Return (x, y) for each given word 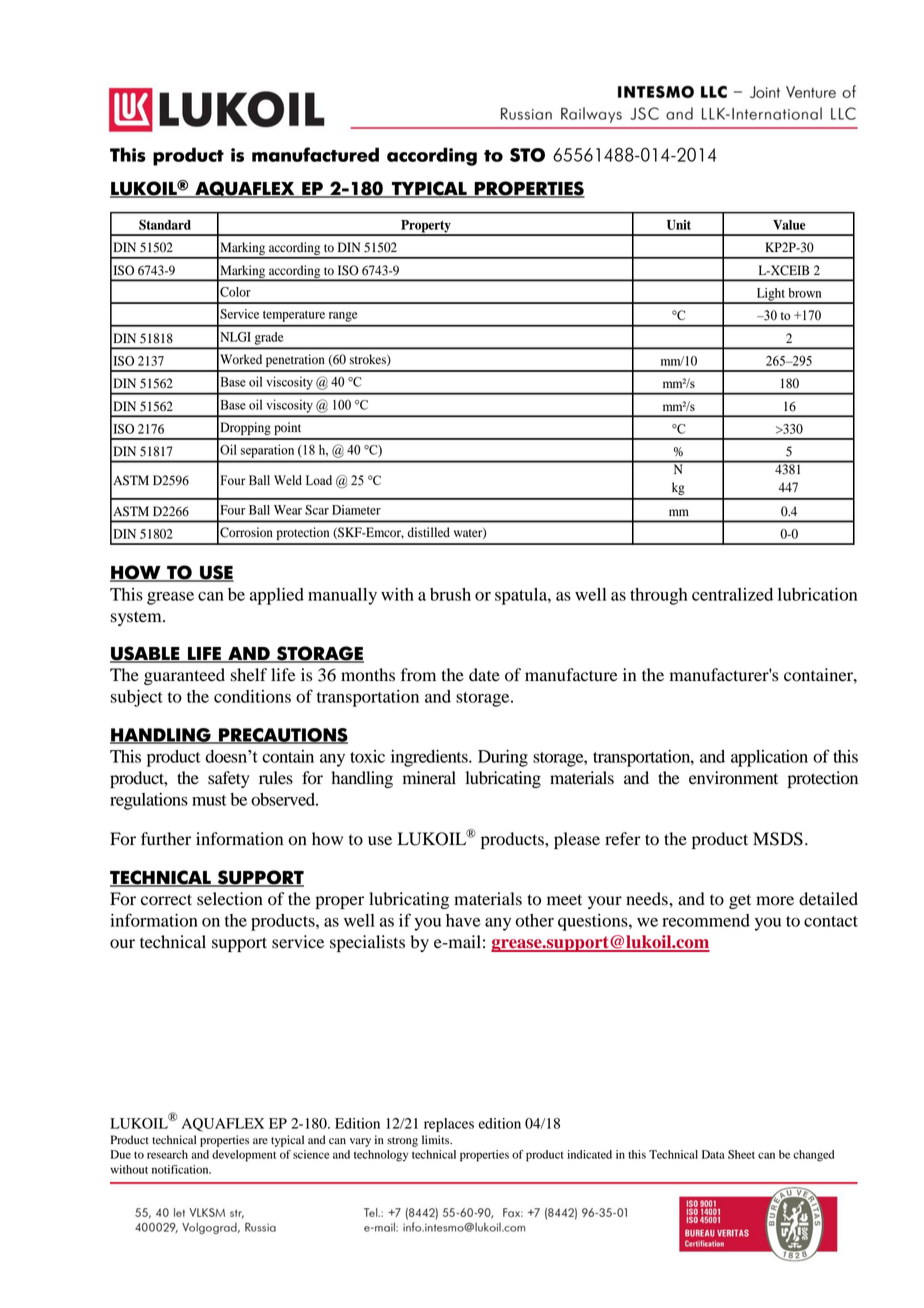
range (343, 317)
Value (789, 225)
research (167, 1154)
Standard (165, 224)
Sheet (741, 1154)
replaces (449, 1125)
